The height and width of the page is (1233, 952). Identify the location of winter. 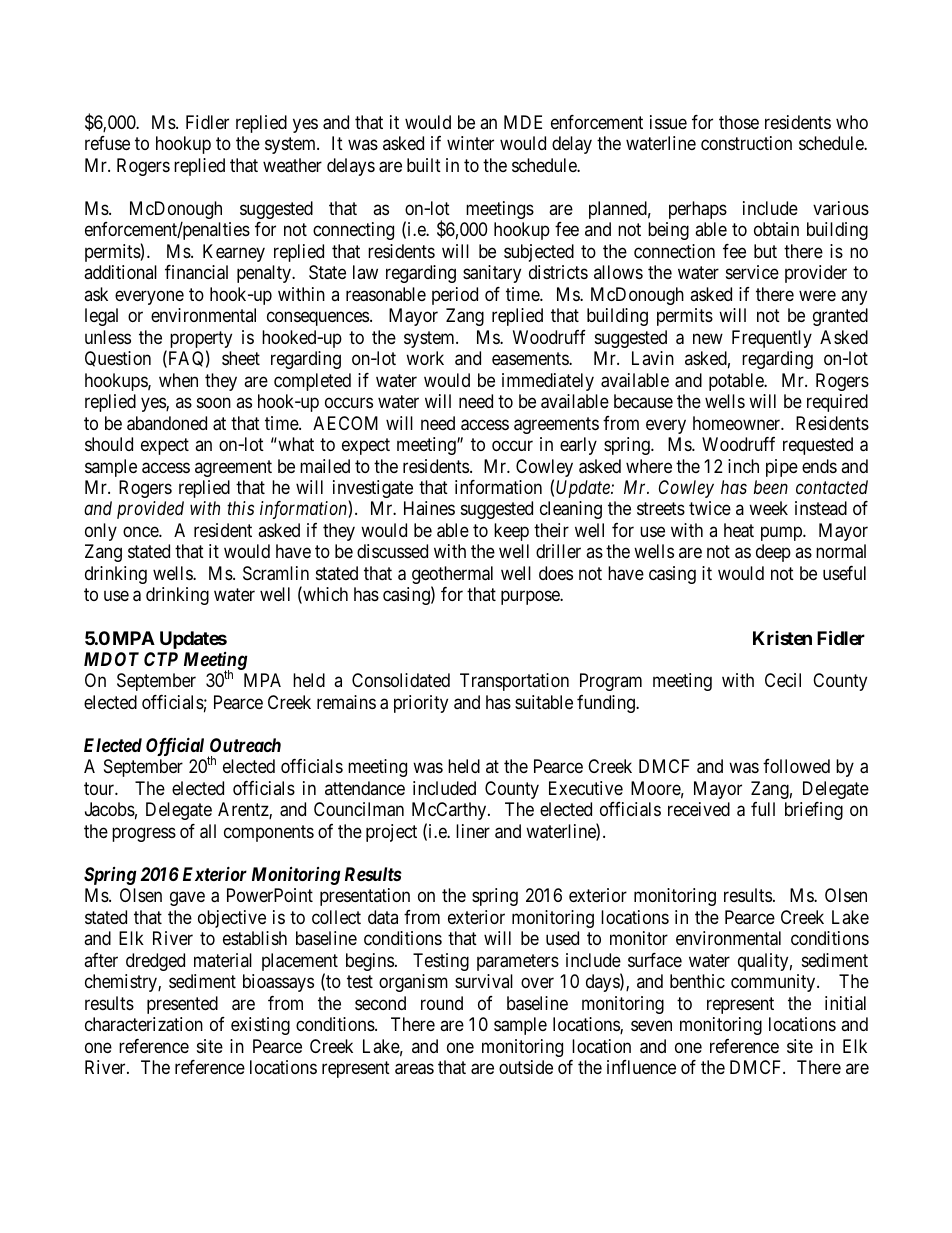
(470, 143).
